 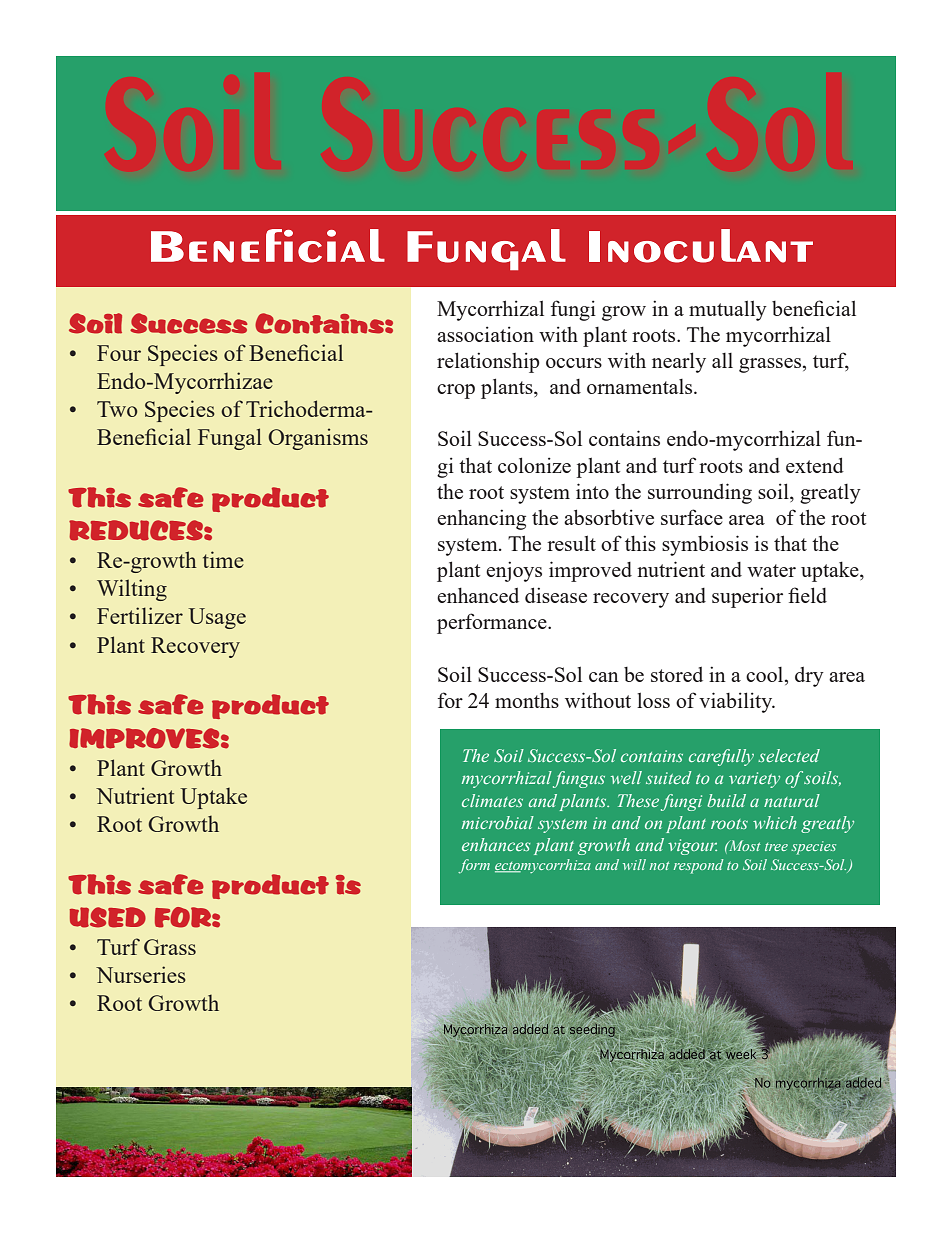 What do you see at coordinates (747, 597) in the document?
I see `superior` at bounding box center [747, 597].
